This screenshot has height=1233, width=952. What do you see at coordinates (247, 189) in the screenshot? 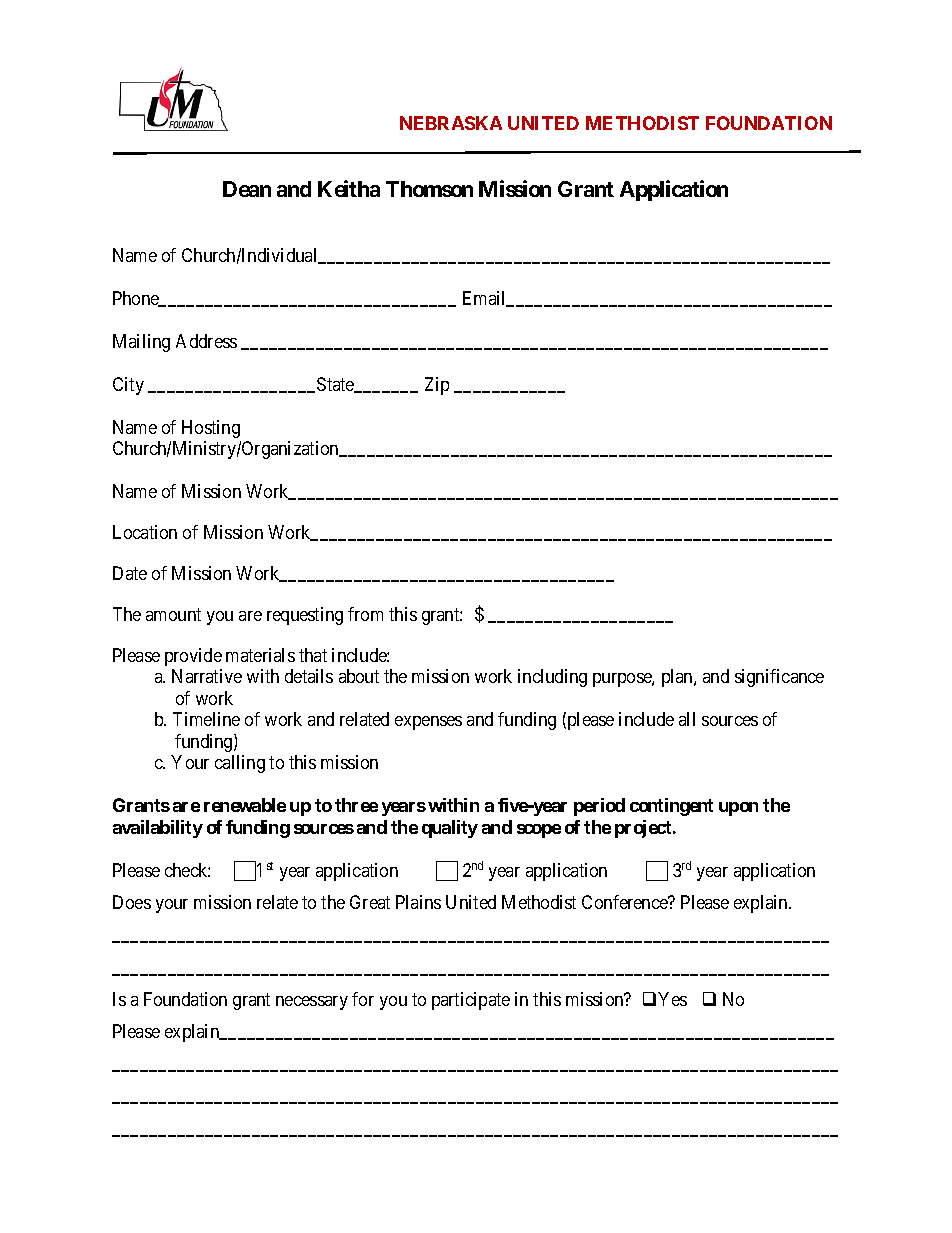
I see `Dean` at bounding box center [247, 189].
